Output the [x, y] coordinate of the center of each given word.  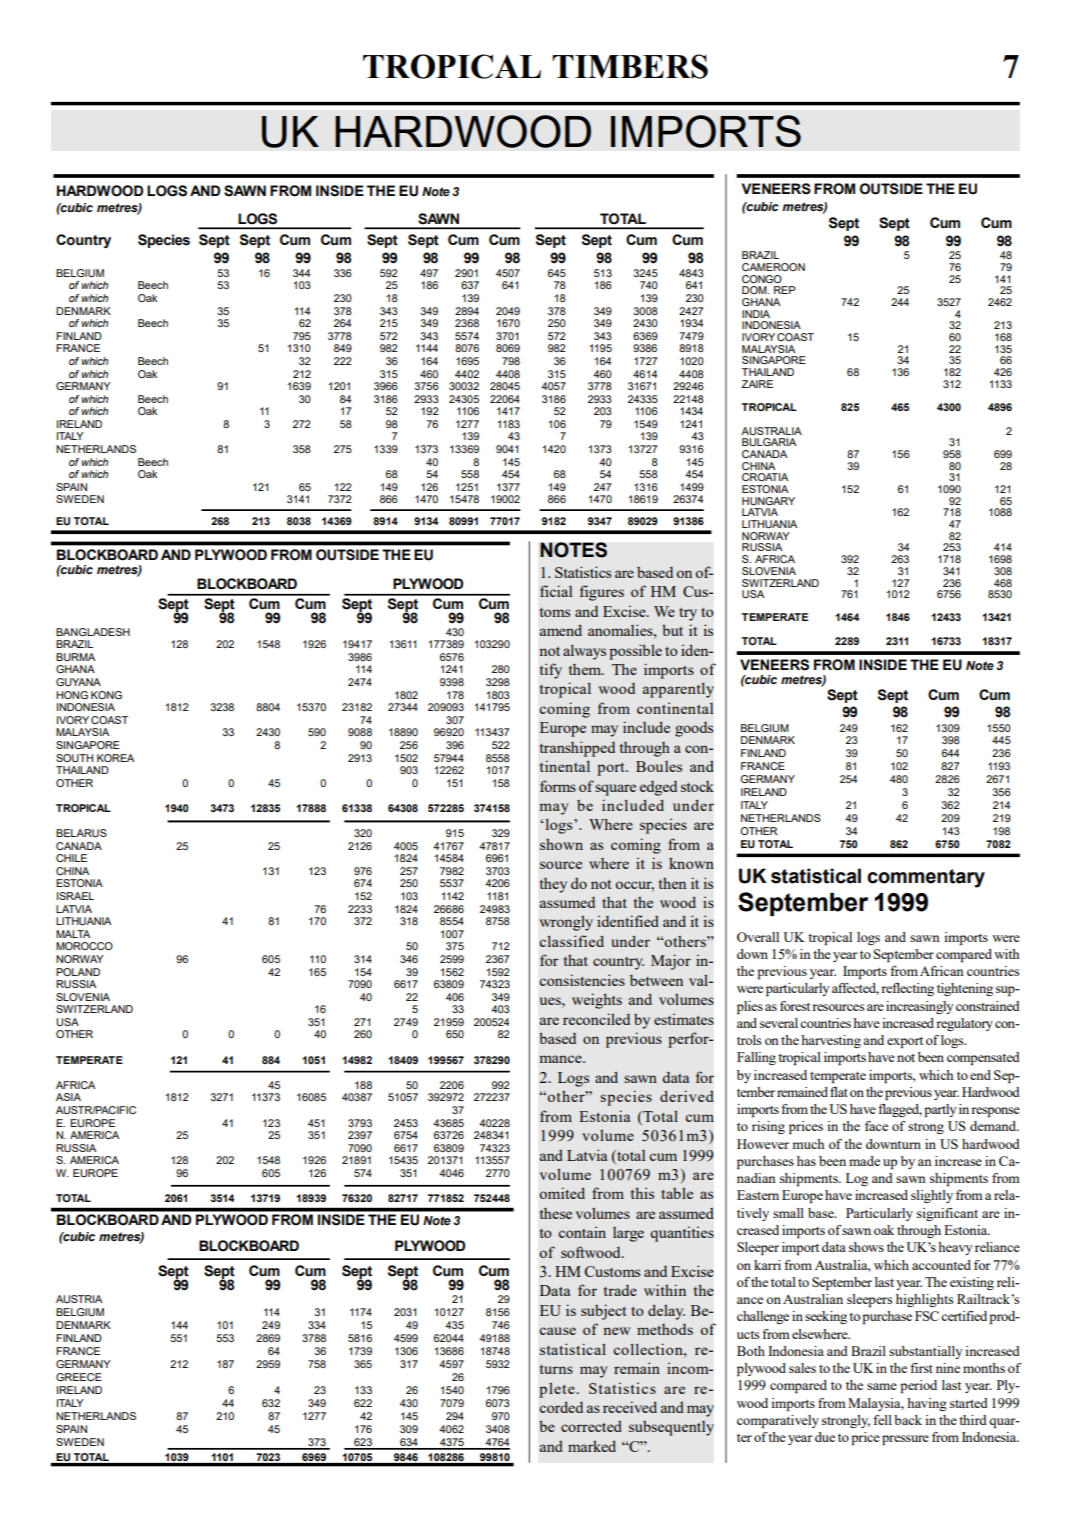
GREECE [79, 1377]
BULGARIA [769, 442]
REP [784, 290]
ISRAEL [75, 896]
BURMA [75, 657]
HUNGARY [768, 501]
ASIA [68, 1097]
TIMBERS [630, 66]
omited [562, 1193]
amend [561, 630]
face [876, 1126]
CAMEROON [773, 267]
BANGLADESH [93, 632]
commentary [926, 878]
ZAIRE [757, 384]
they [553, 885]
